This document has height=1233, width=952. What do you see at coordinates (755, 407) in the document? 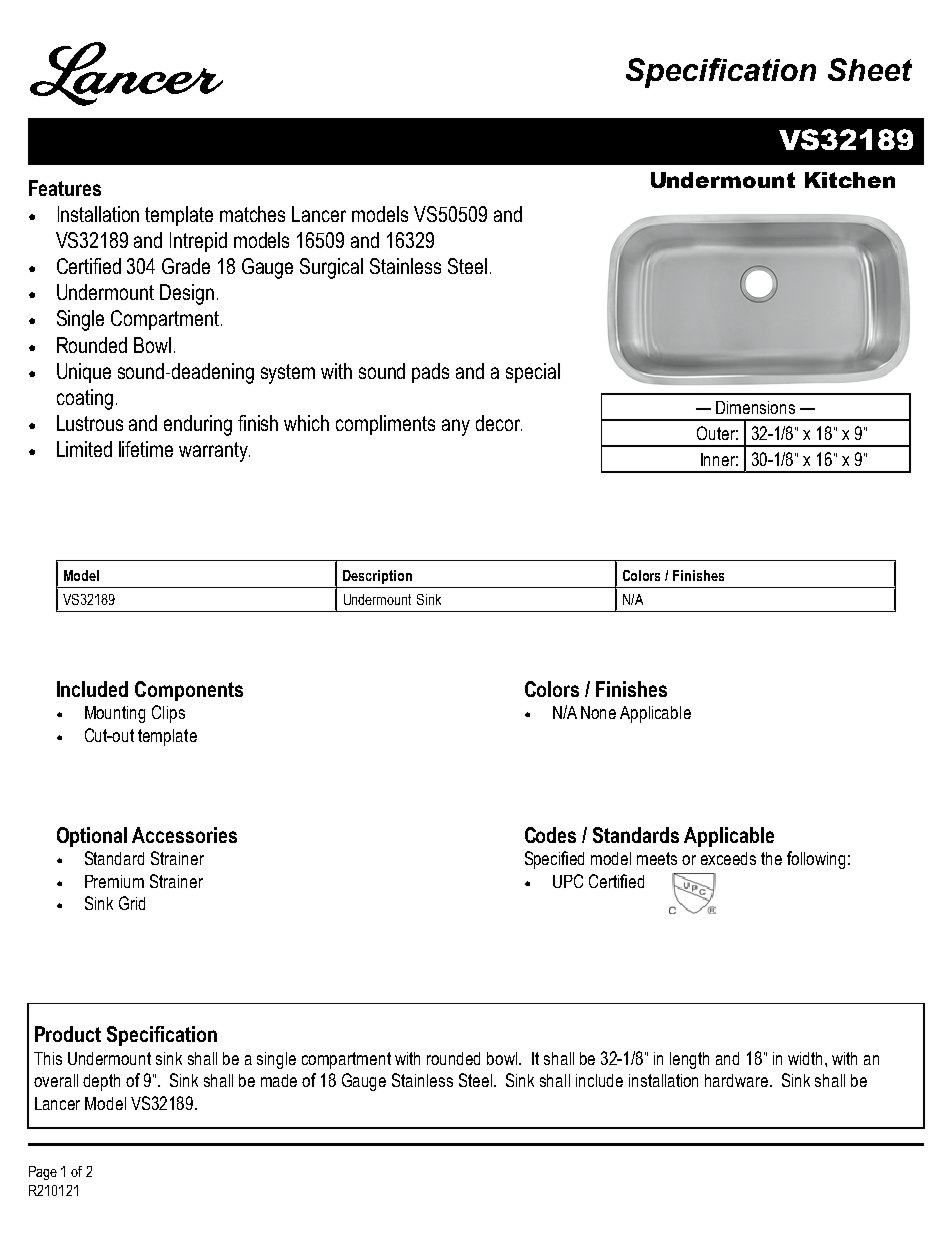
I see `Dimensions` at bounding box center [755, 407].
